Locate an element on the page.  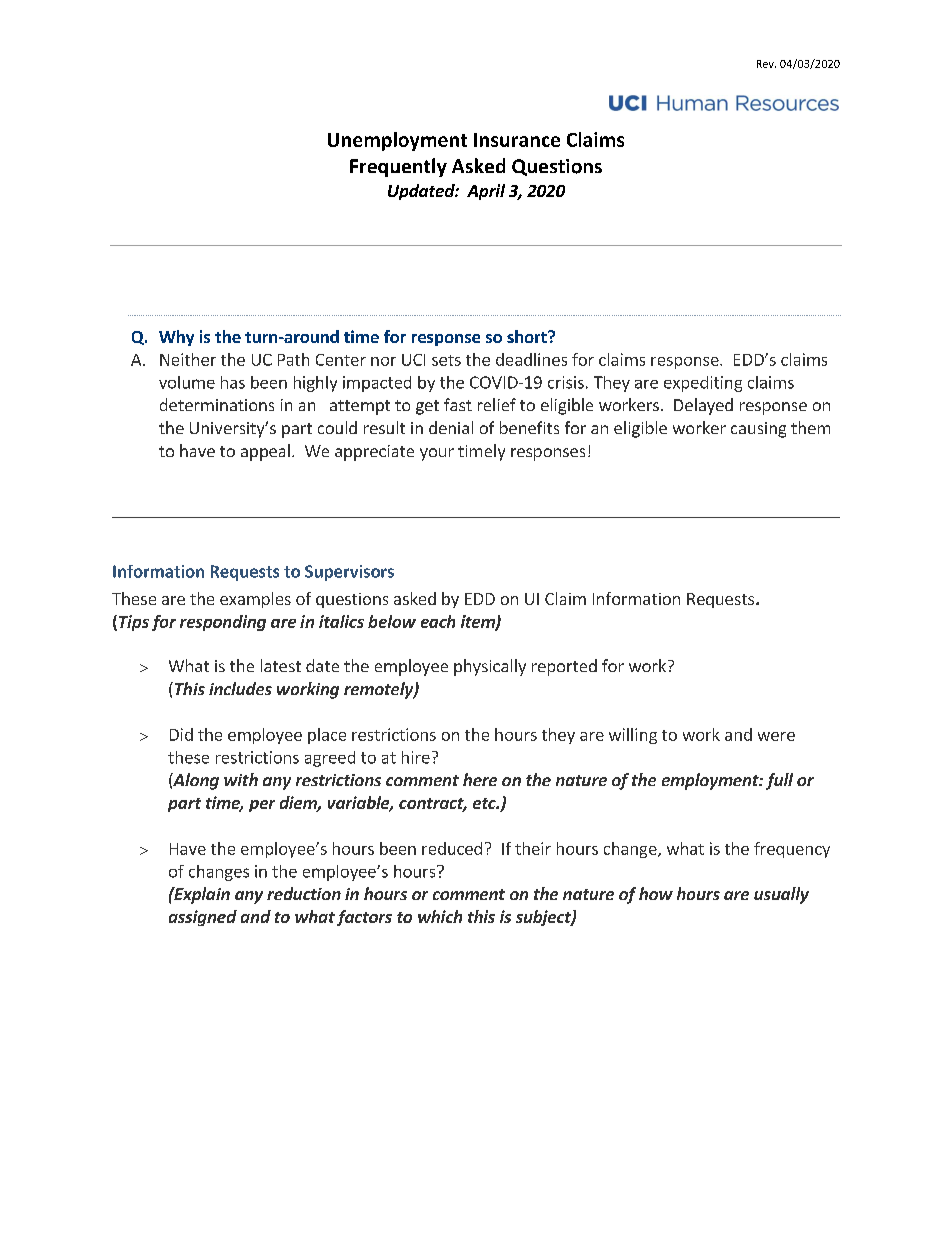
responding is located at coordinates (223, 623).
